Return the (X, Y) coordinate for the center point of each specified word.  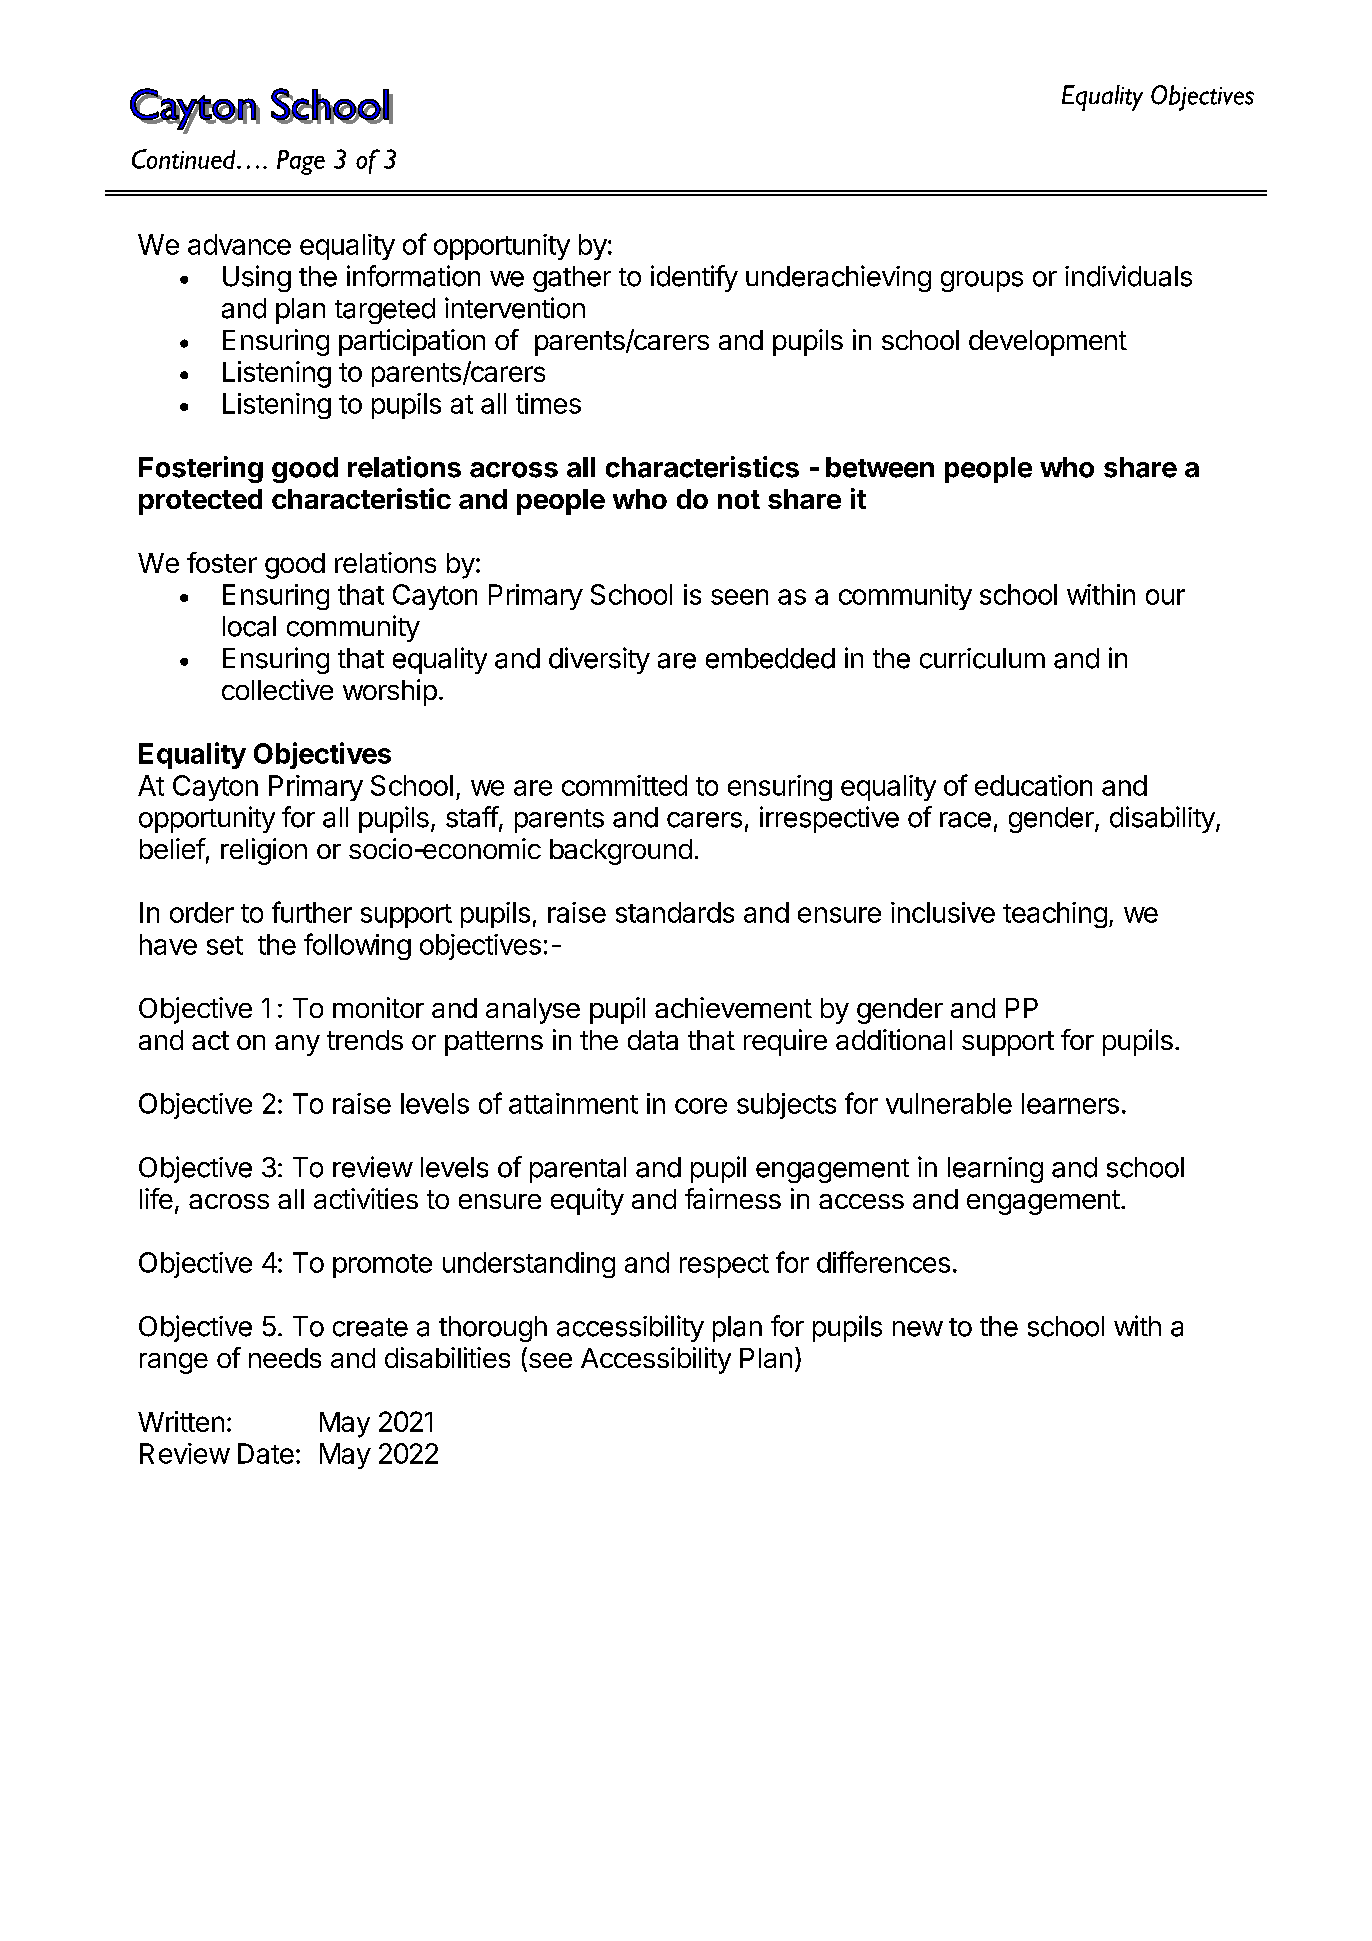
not (739, 499)
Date (266, 1453)
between (880, 467)
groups (982, 281)
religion (264, 851)
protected (200, 502)
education (1033, 785)
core (701, 1106)
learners (1070, 1103)
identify (694, 278)
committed (624, 785)
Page (301, 162)
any (297, 1045)
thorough (493, 1329)
